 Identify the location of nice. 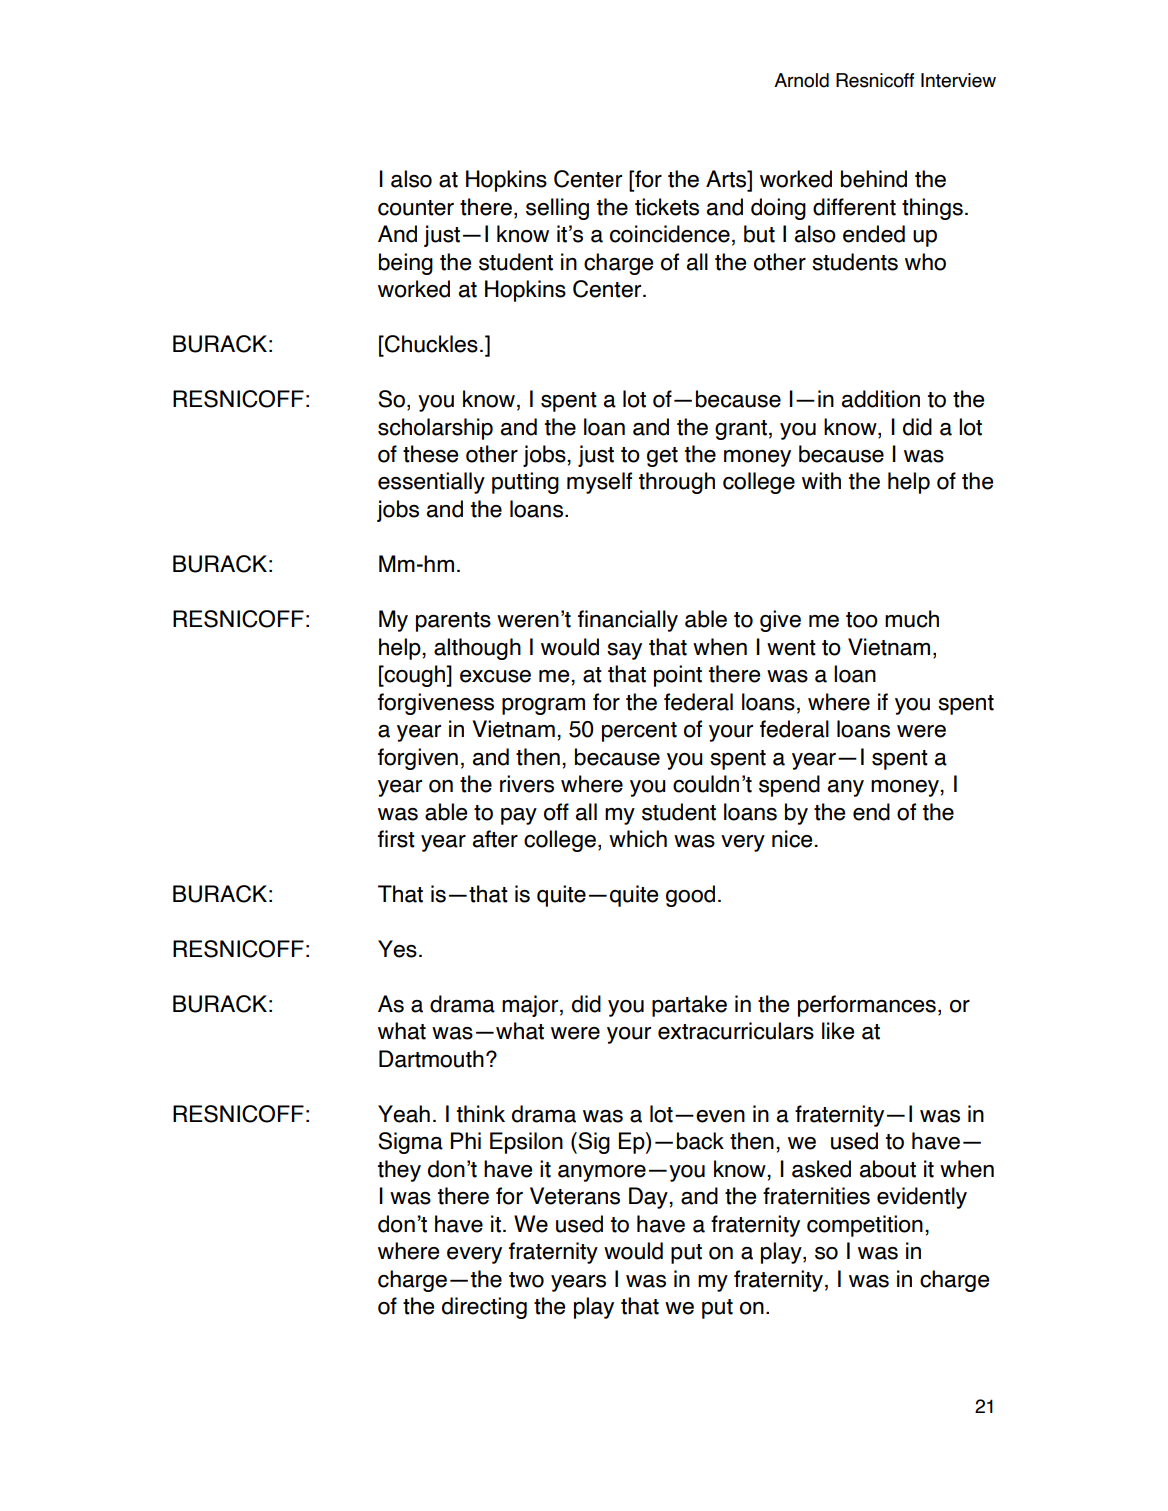
(792, 839).
